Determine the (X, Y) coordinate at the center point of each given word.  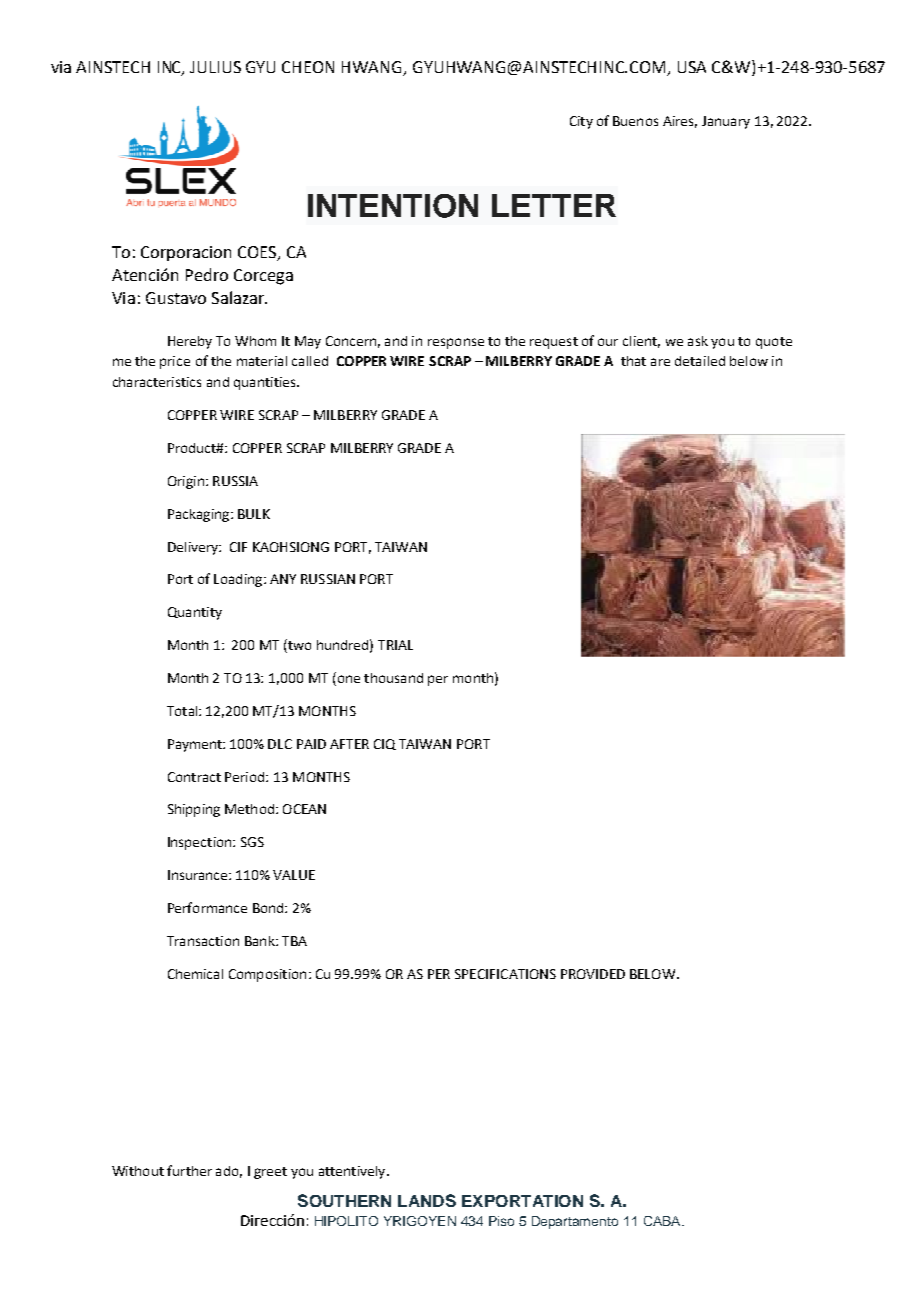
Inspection (201, 843)
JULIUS (215, 67)
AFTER (349, 744)
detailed (700, 361)
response (456, 343)
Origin (186, 482)
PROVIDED (593, 974)
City (581, 122)
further (189, 1170)
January (726, 122)
